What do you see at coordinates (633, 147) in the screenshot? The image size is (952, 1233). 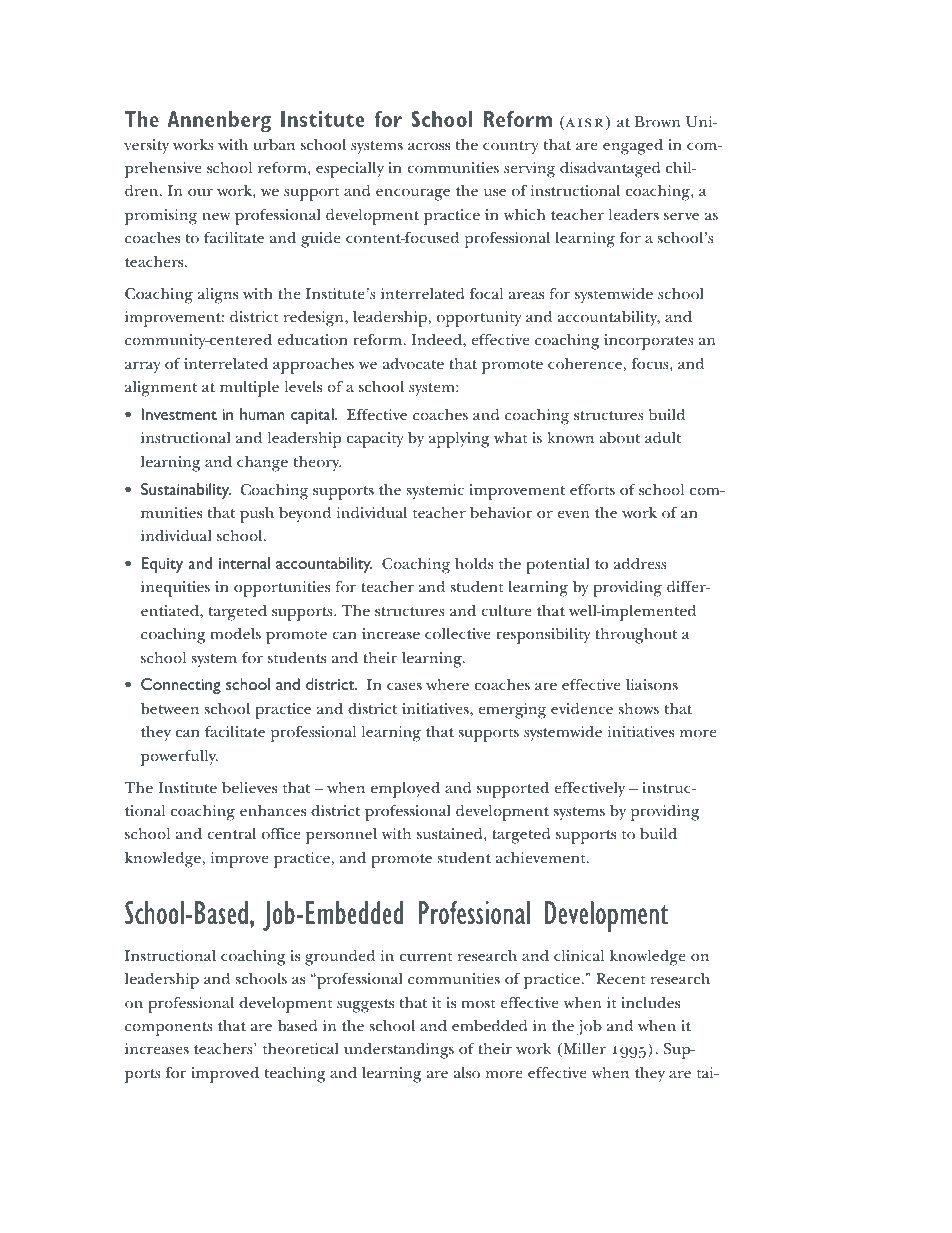 I see `engaged` at bounding box center [633, 147].
